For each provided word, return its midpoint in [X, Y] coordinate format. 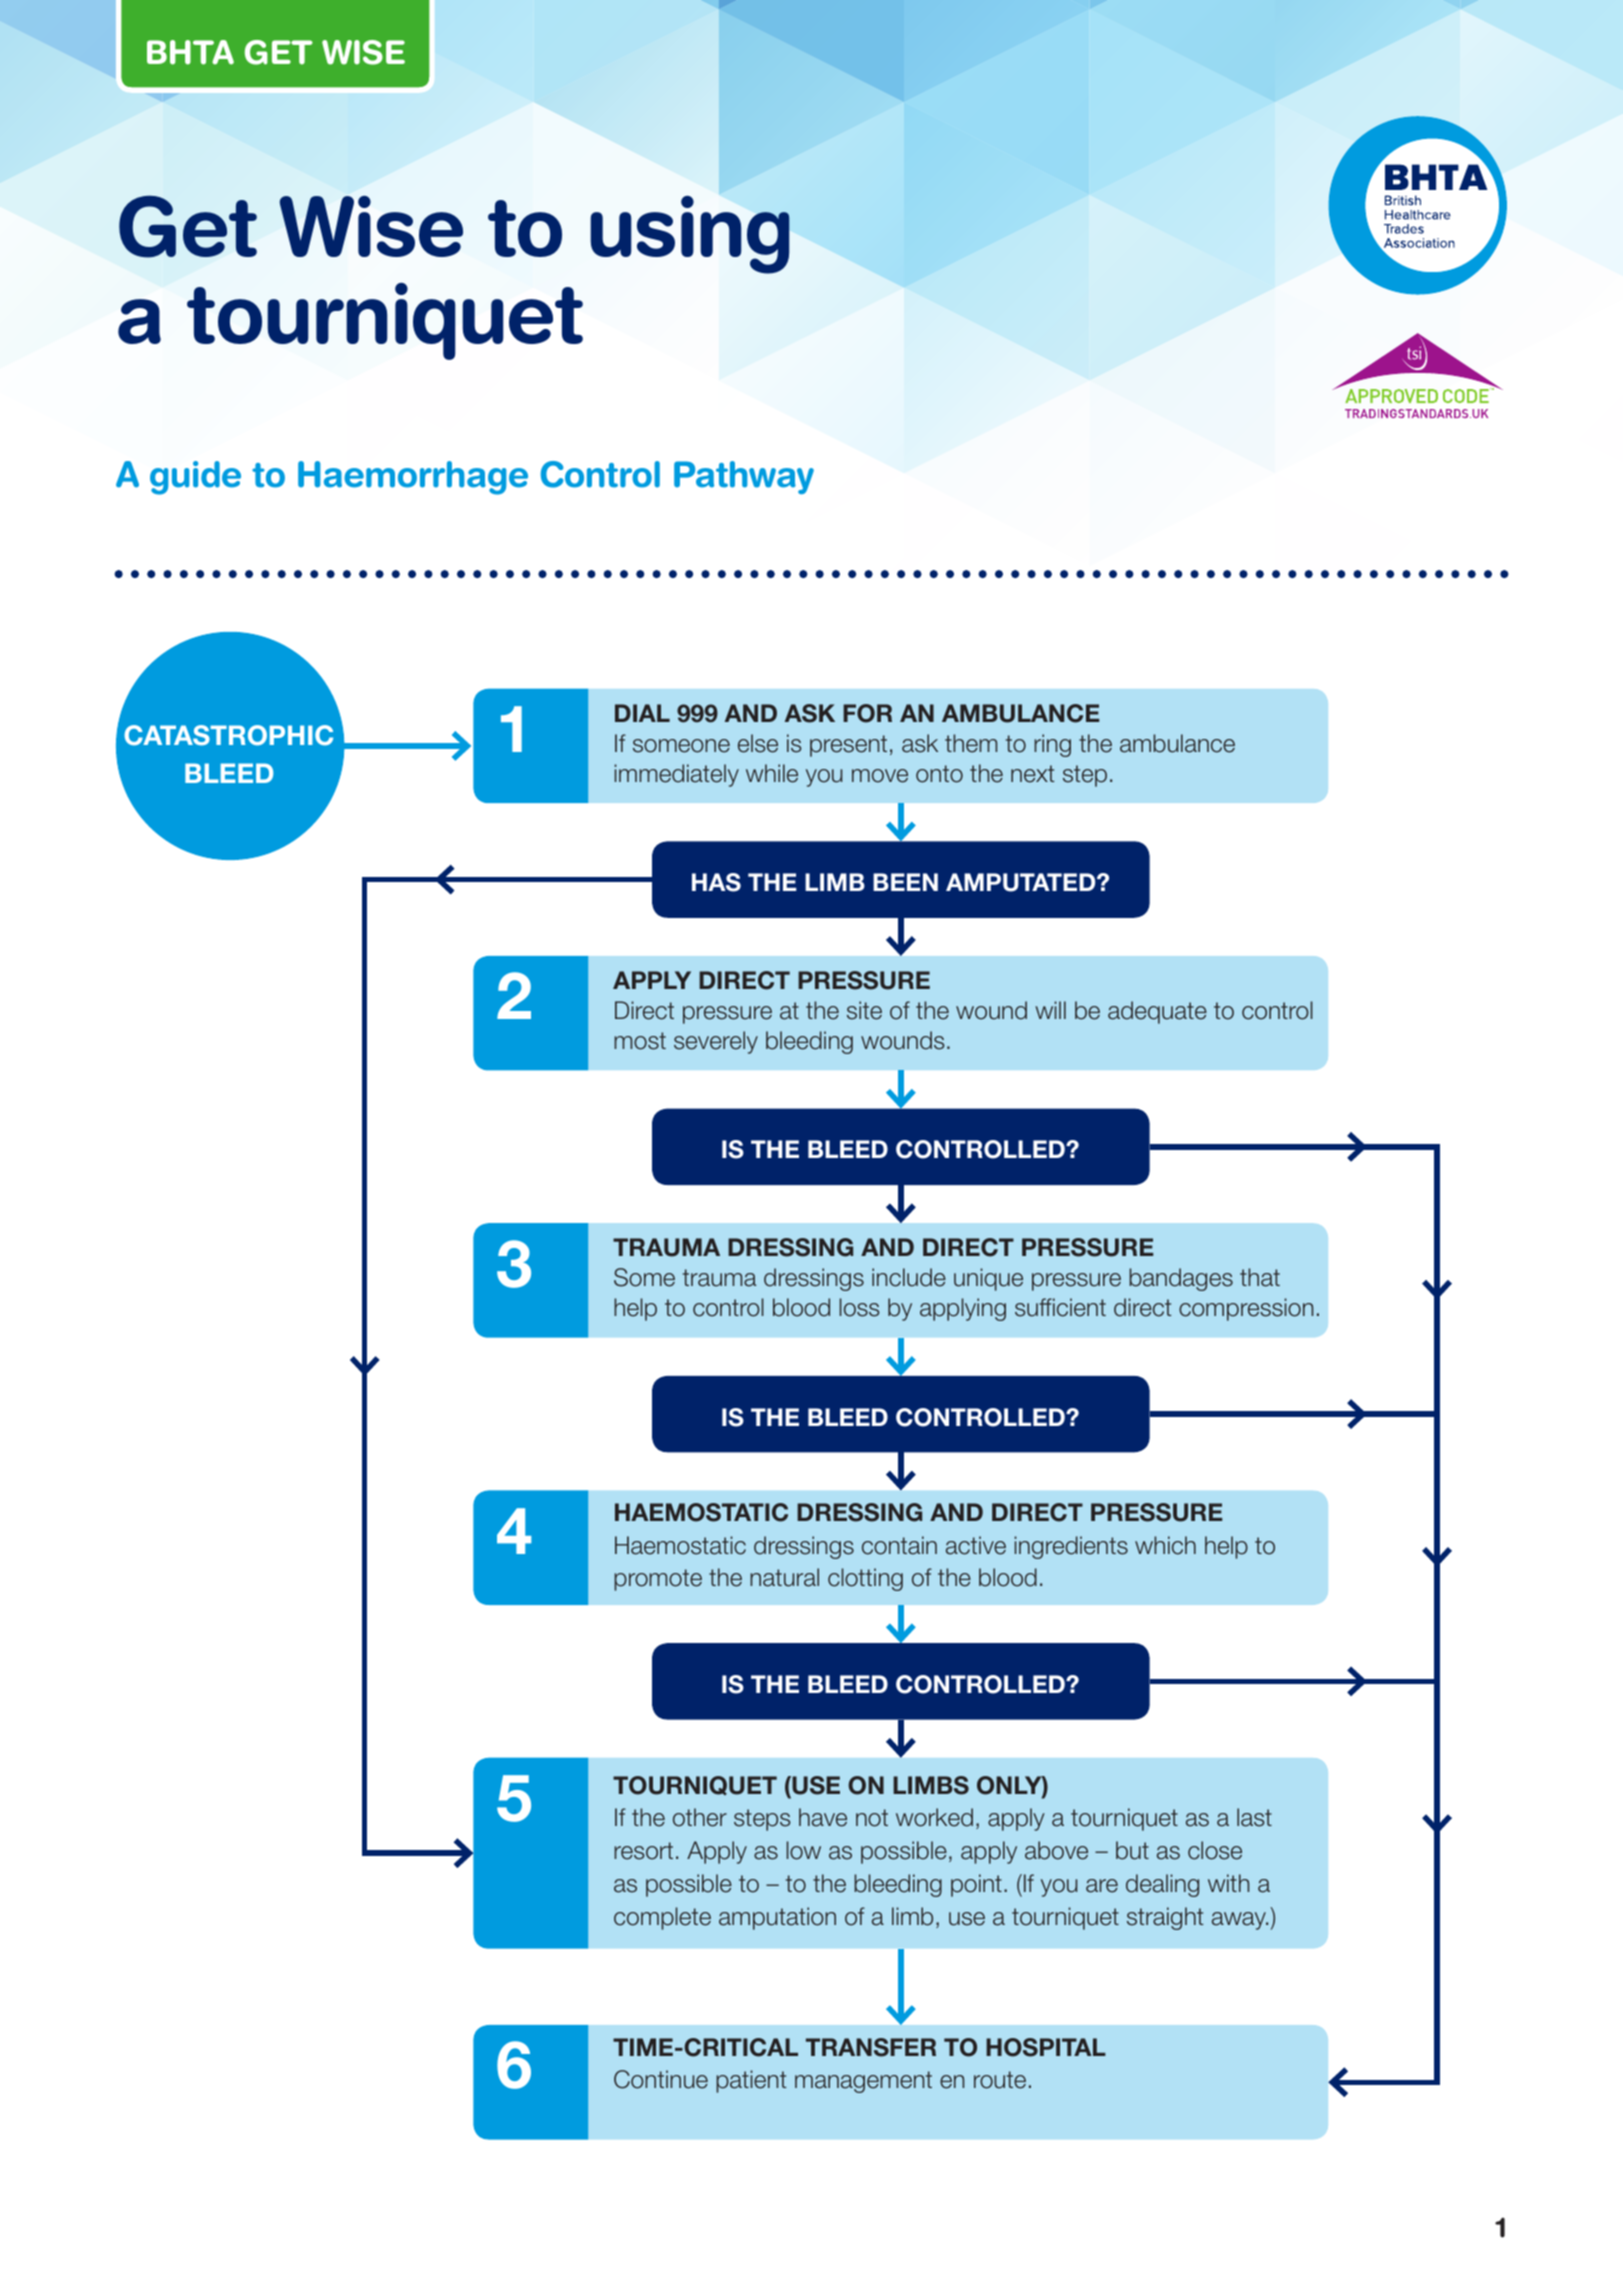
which [1165, 1545]
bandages [1181, 1279]
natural [784, 1577]
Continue [661, 2079]
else [758, 743]
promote [658, 1580]
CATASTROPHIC [228, 735]
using [690, 234]
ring [1052, 745]
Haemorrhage [413, 478]
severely [716, 1042]
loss [860, 1307]
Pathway [744, 477]
